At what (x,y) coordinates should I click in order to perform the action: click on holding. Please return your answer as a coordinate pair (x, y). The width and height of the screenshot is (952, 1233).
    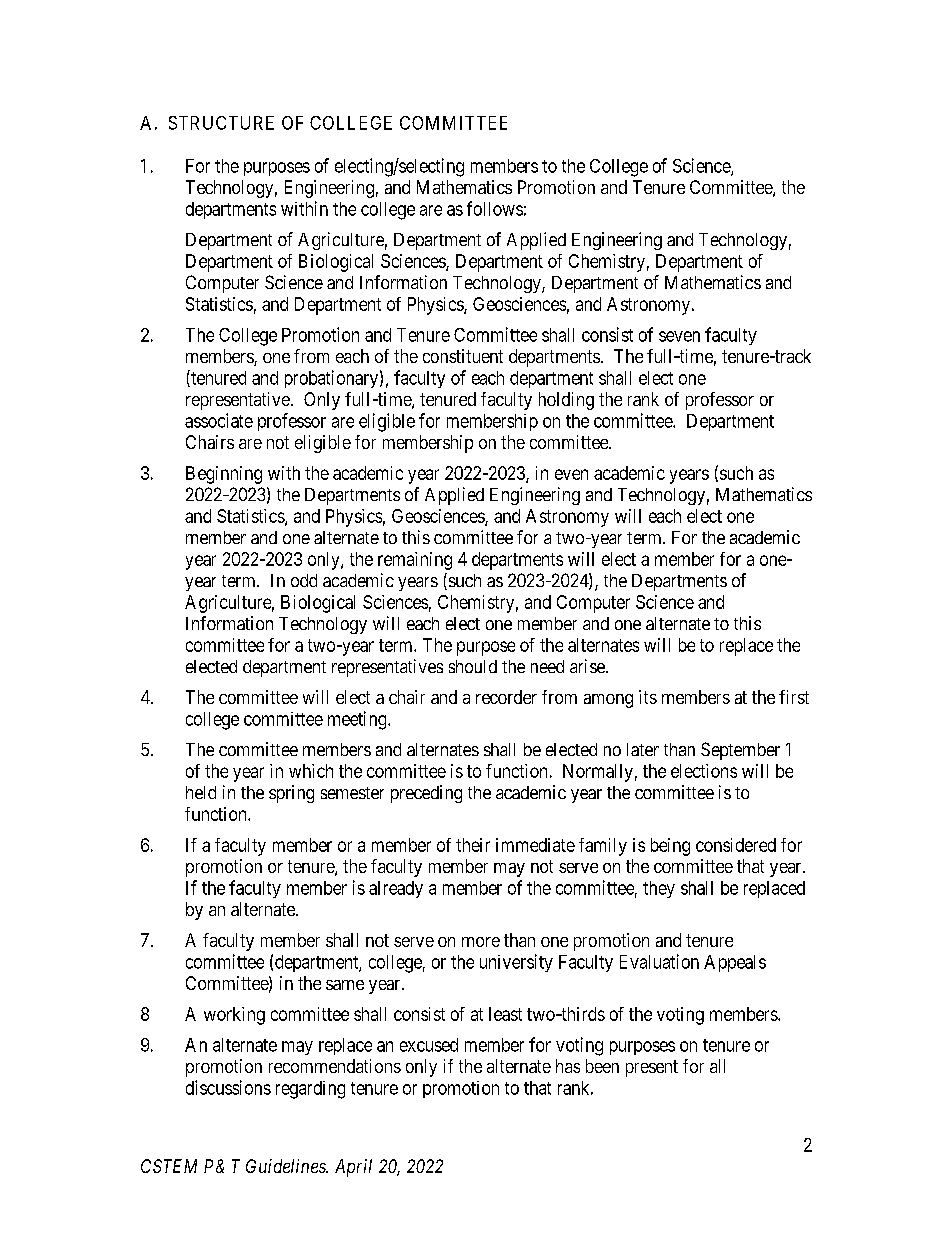
    Looking at the image, I should click on (566, 401).
